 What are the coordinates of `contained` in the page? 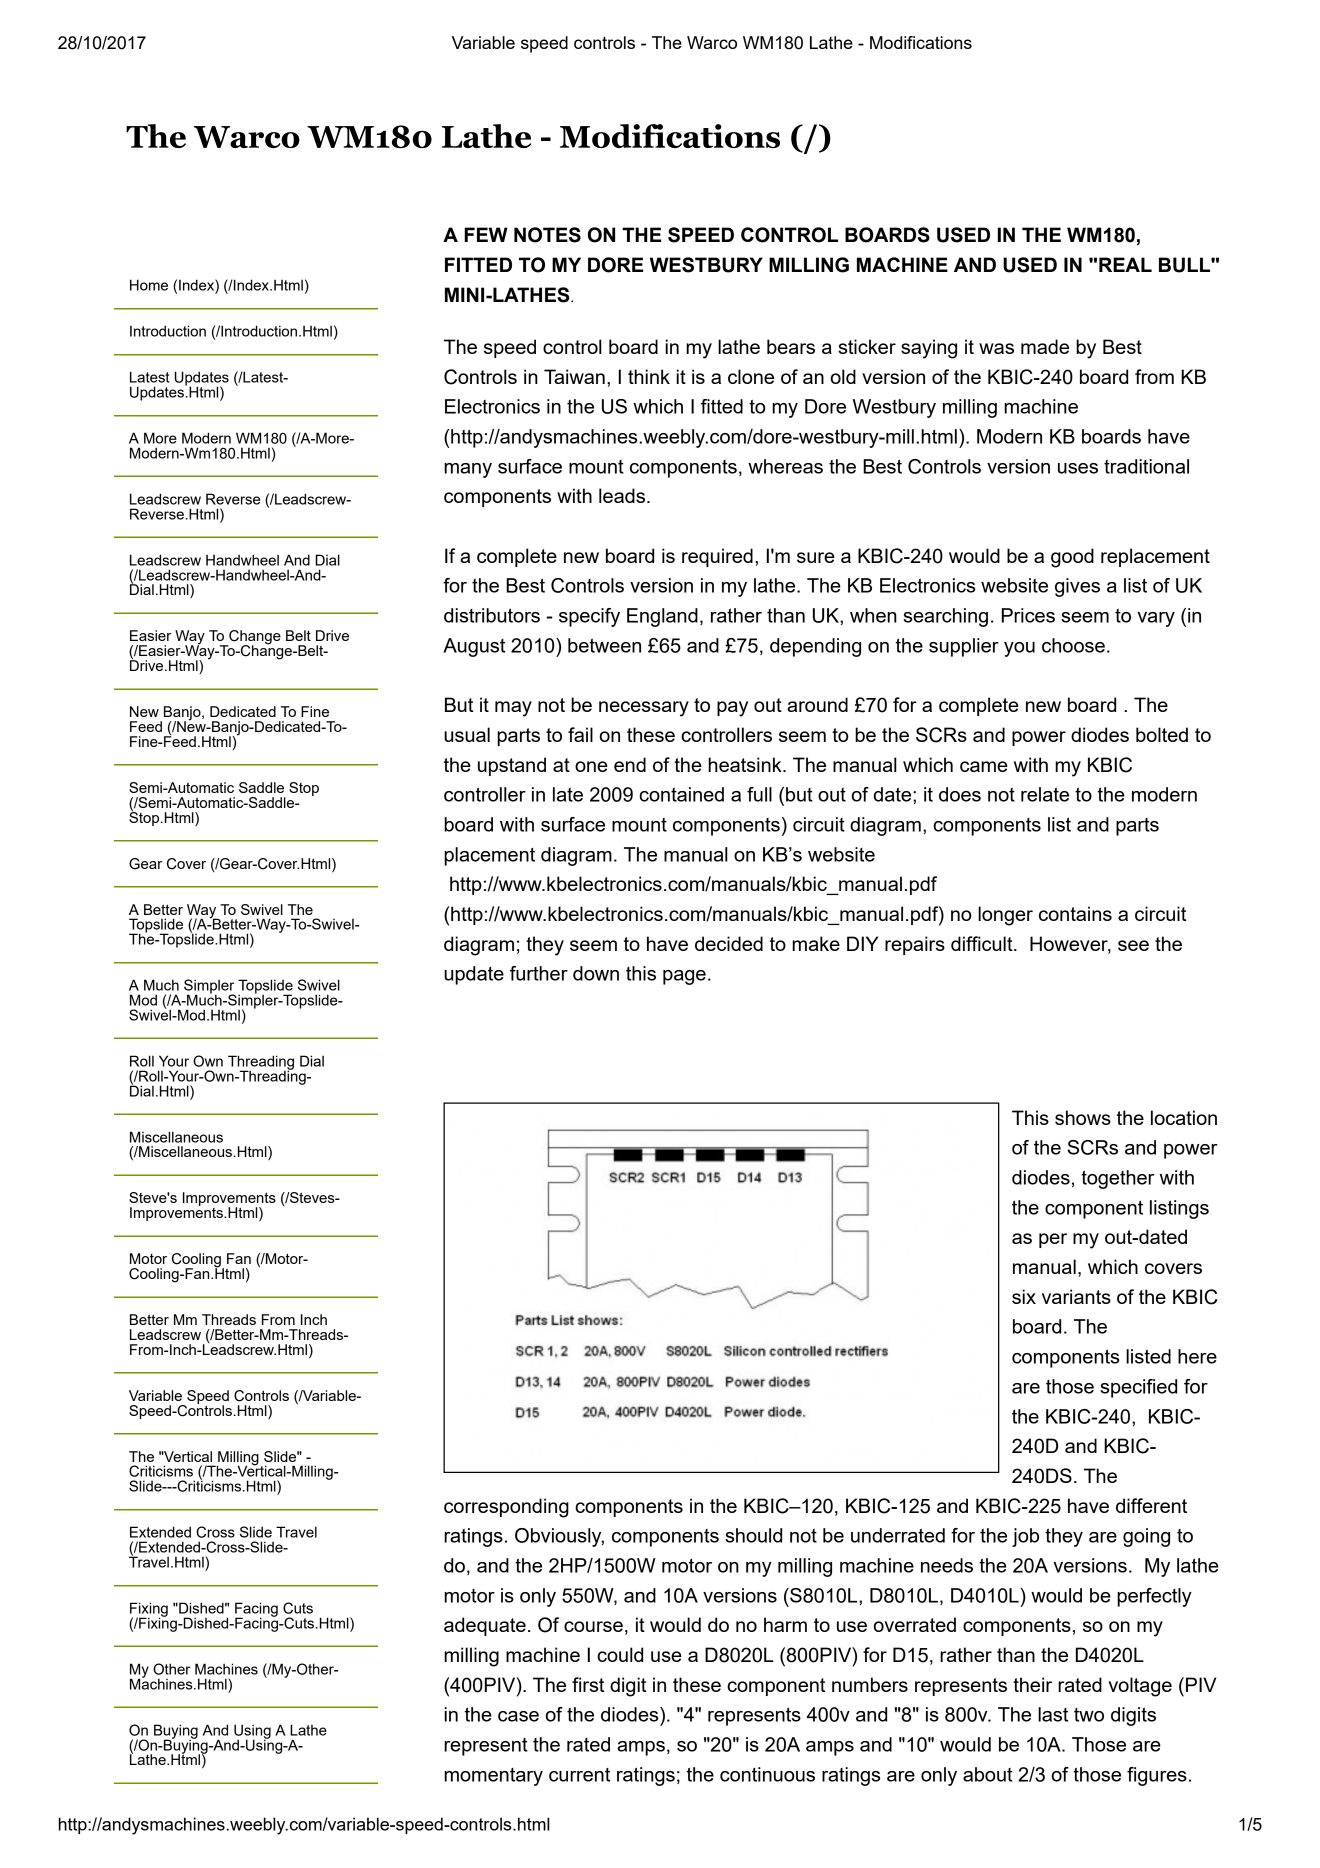 It's located at (681, 794).
